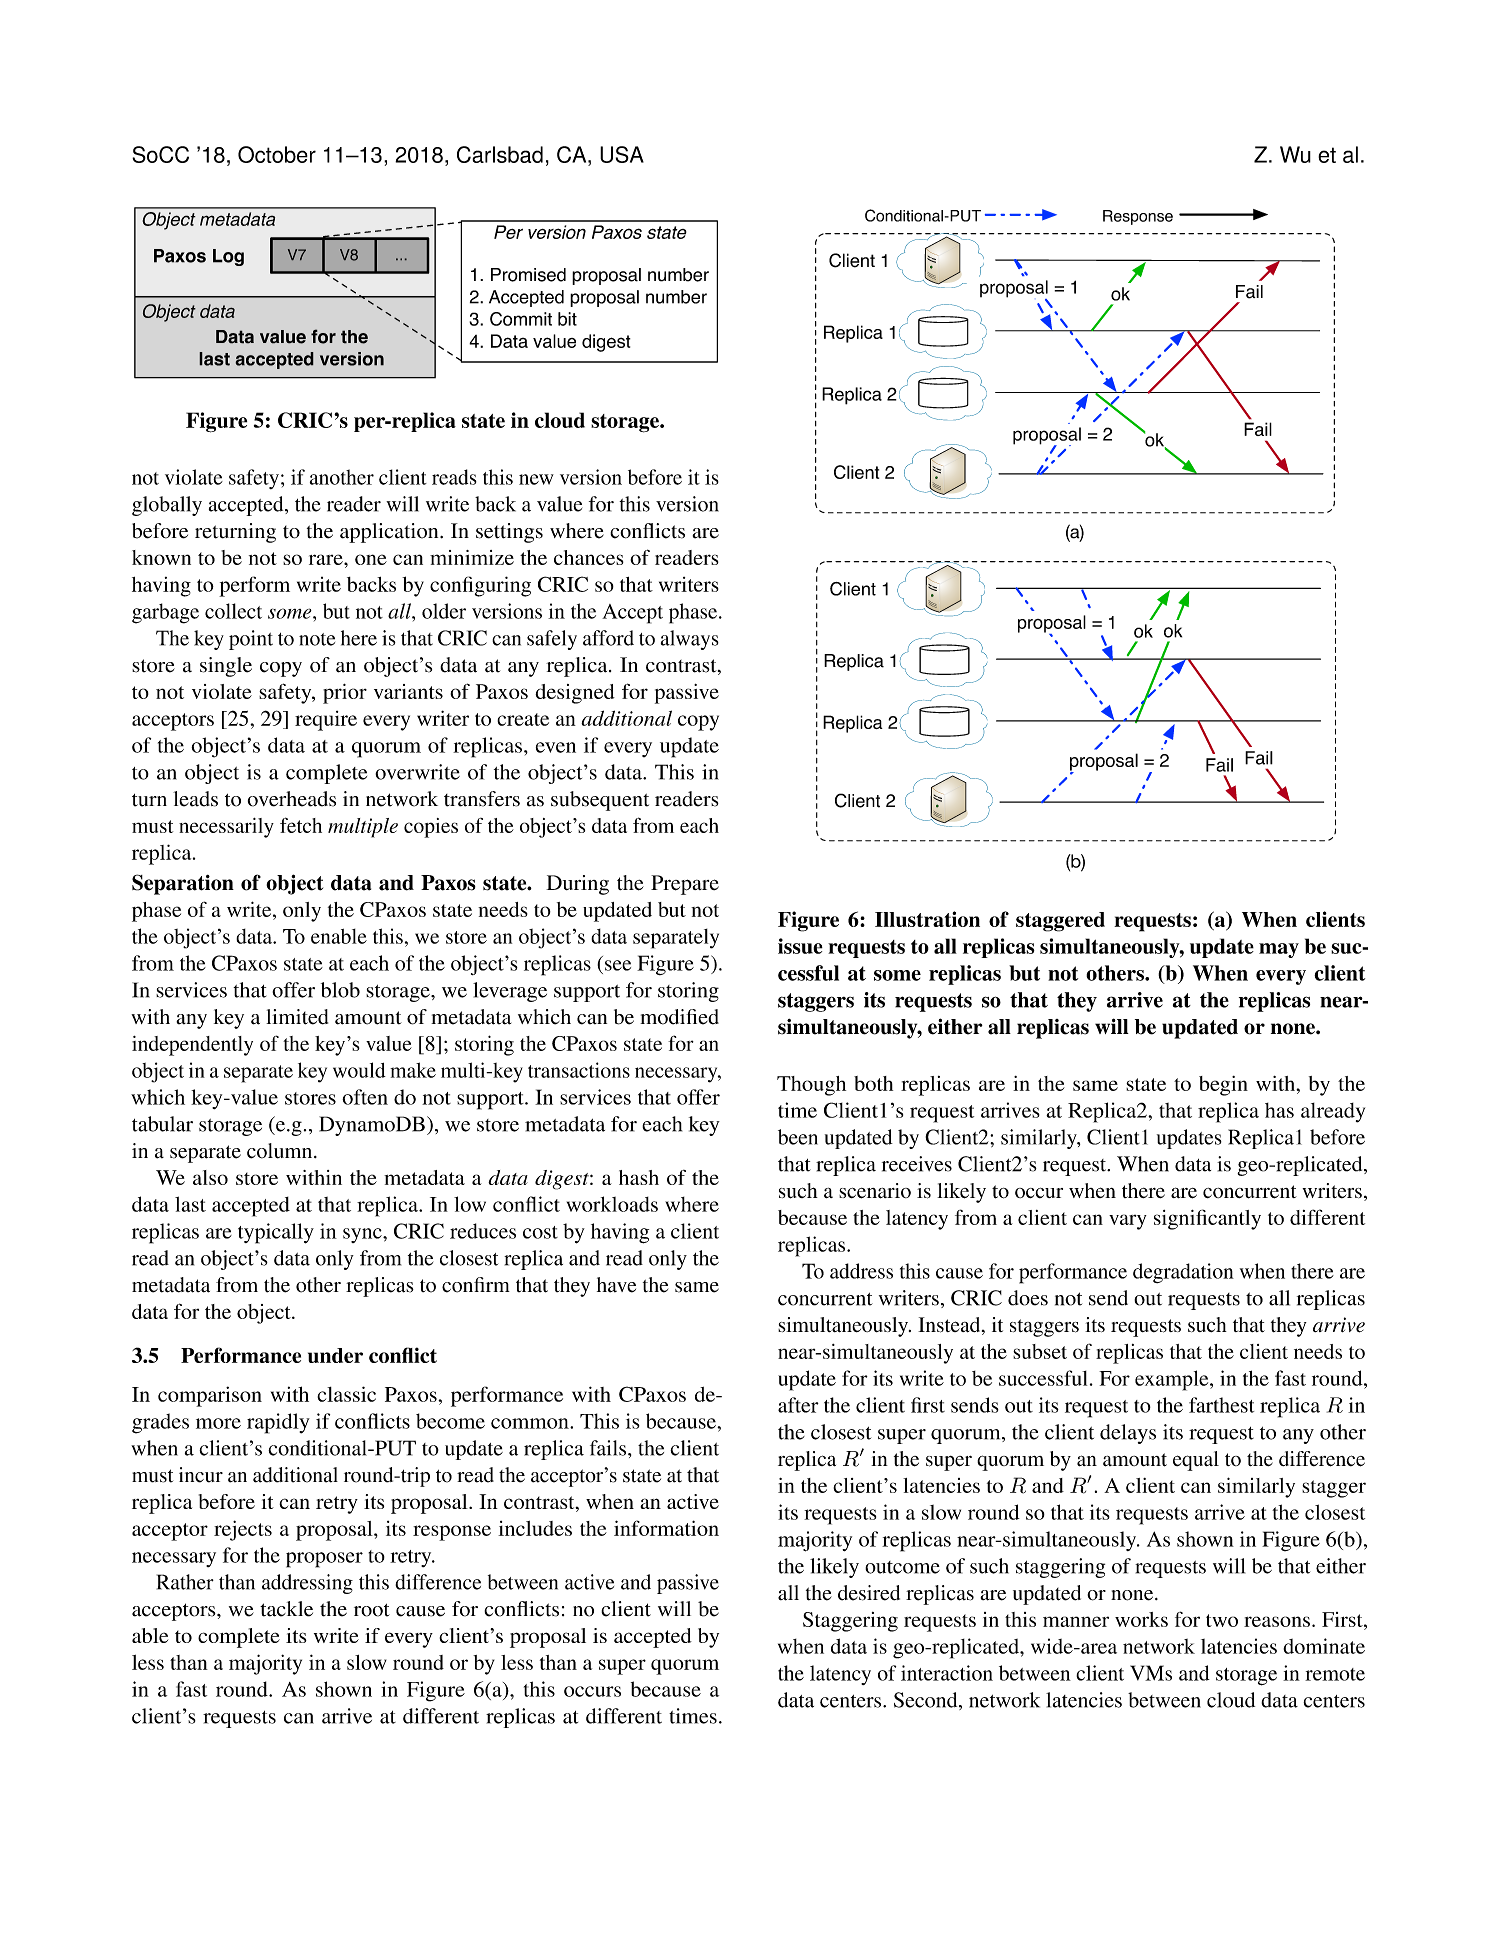  I want to click on blob, so click(340, 990).
